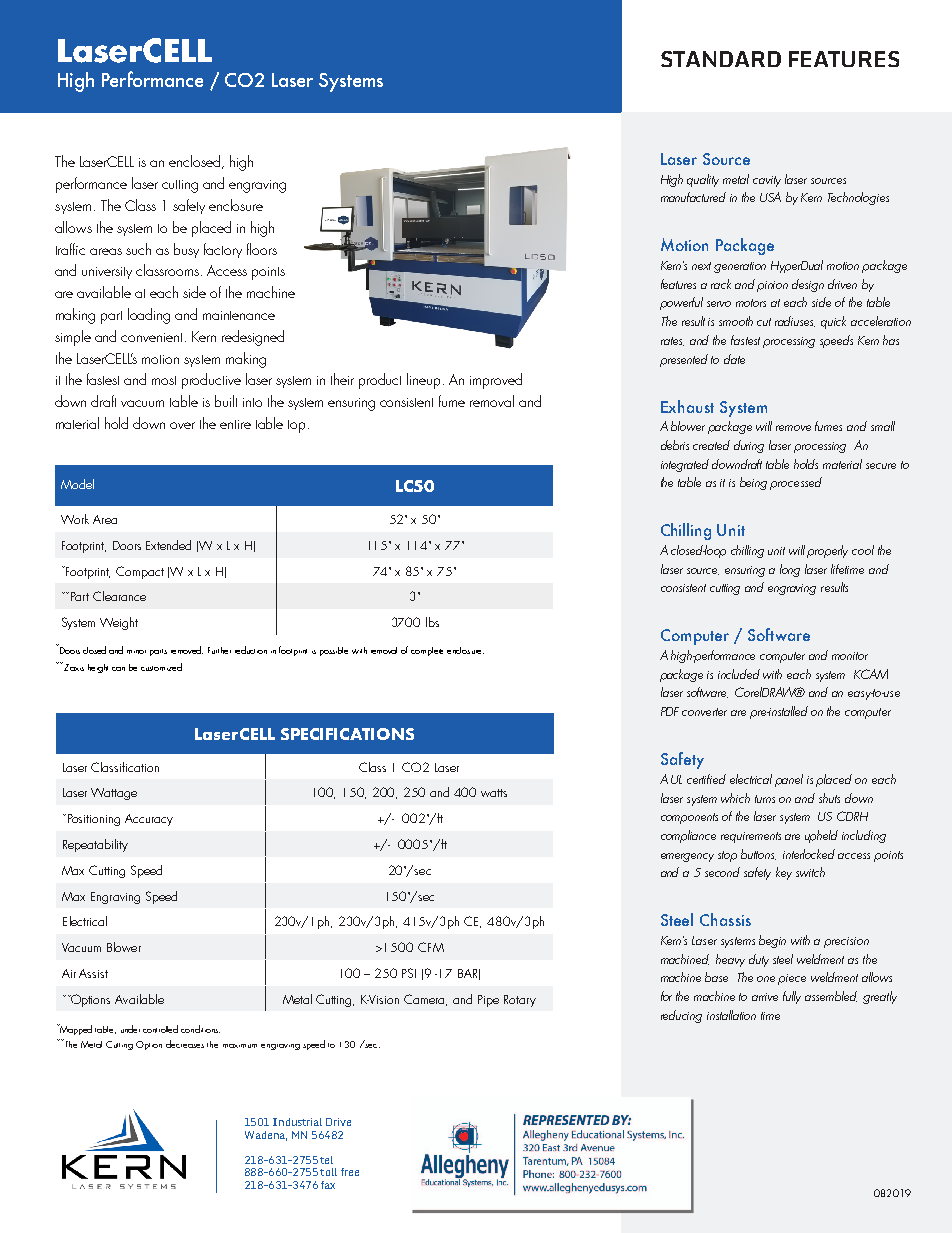  What do you see at coordinates (765, 799) in the screenshot?
I see `turns` at bounding box center [765, 799].
